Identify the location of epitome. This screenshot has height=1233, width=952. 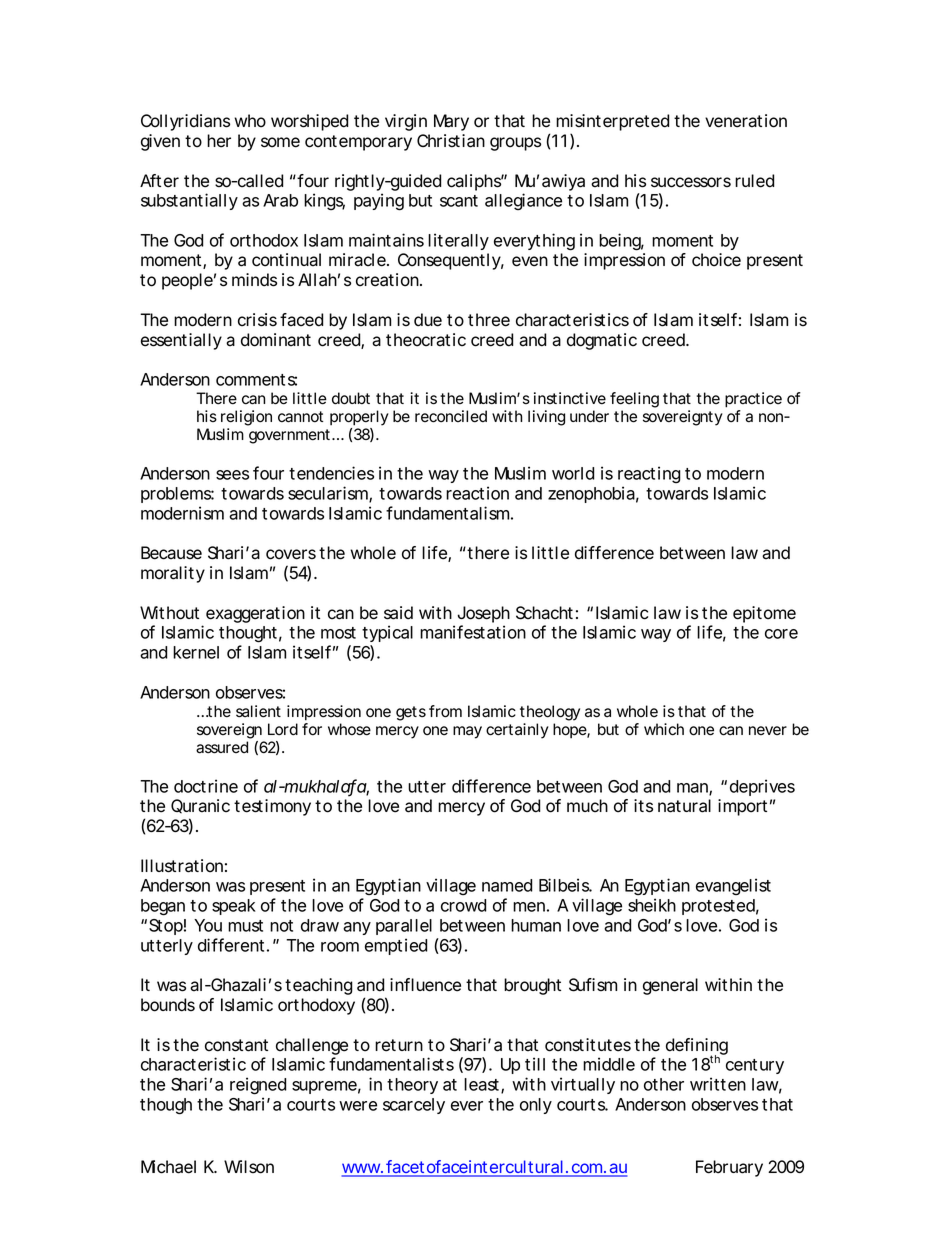
(764, 614).
